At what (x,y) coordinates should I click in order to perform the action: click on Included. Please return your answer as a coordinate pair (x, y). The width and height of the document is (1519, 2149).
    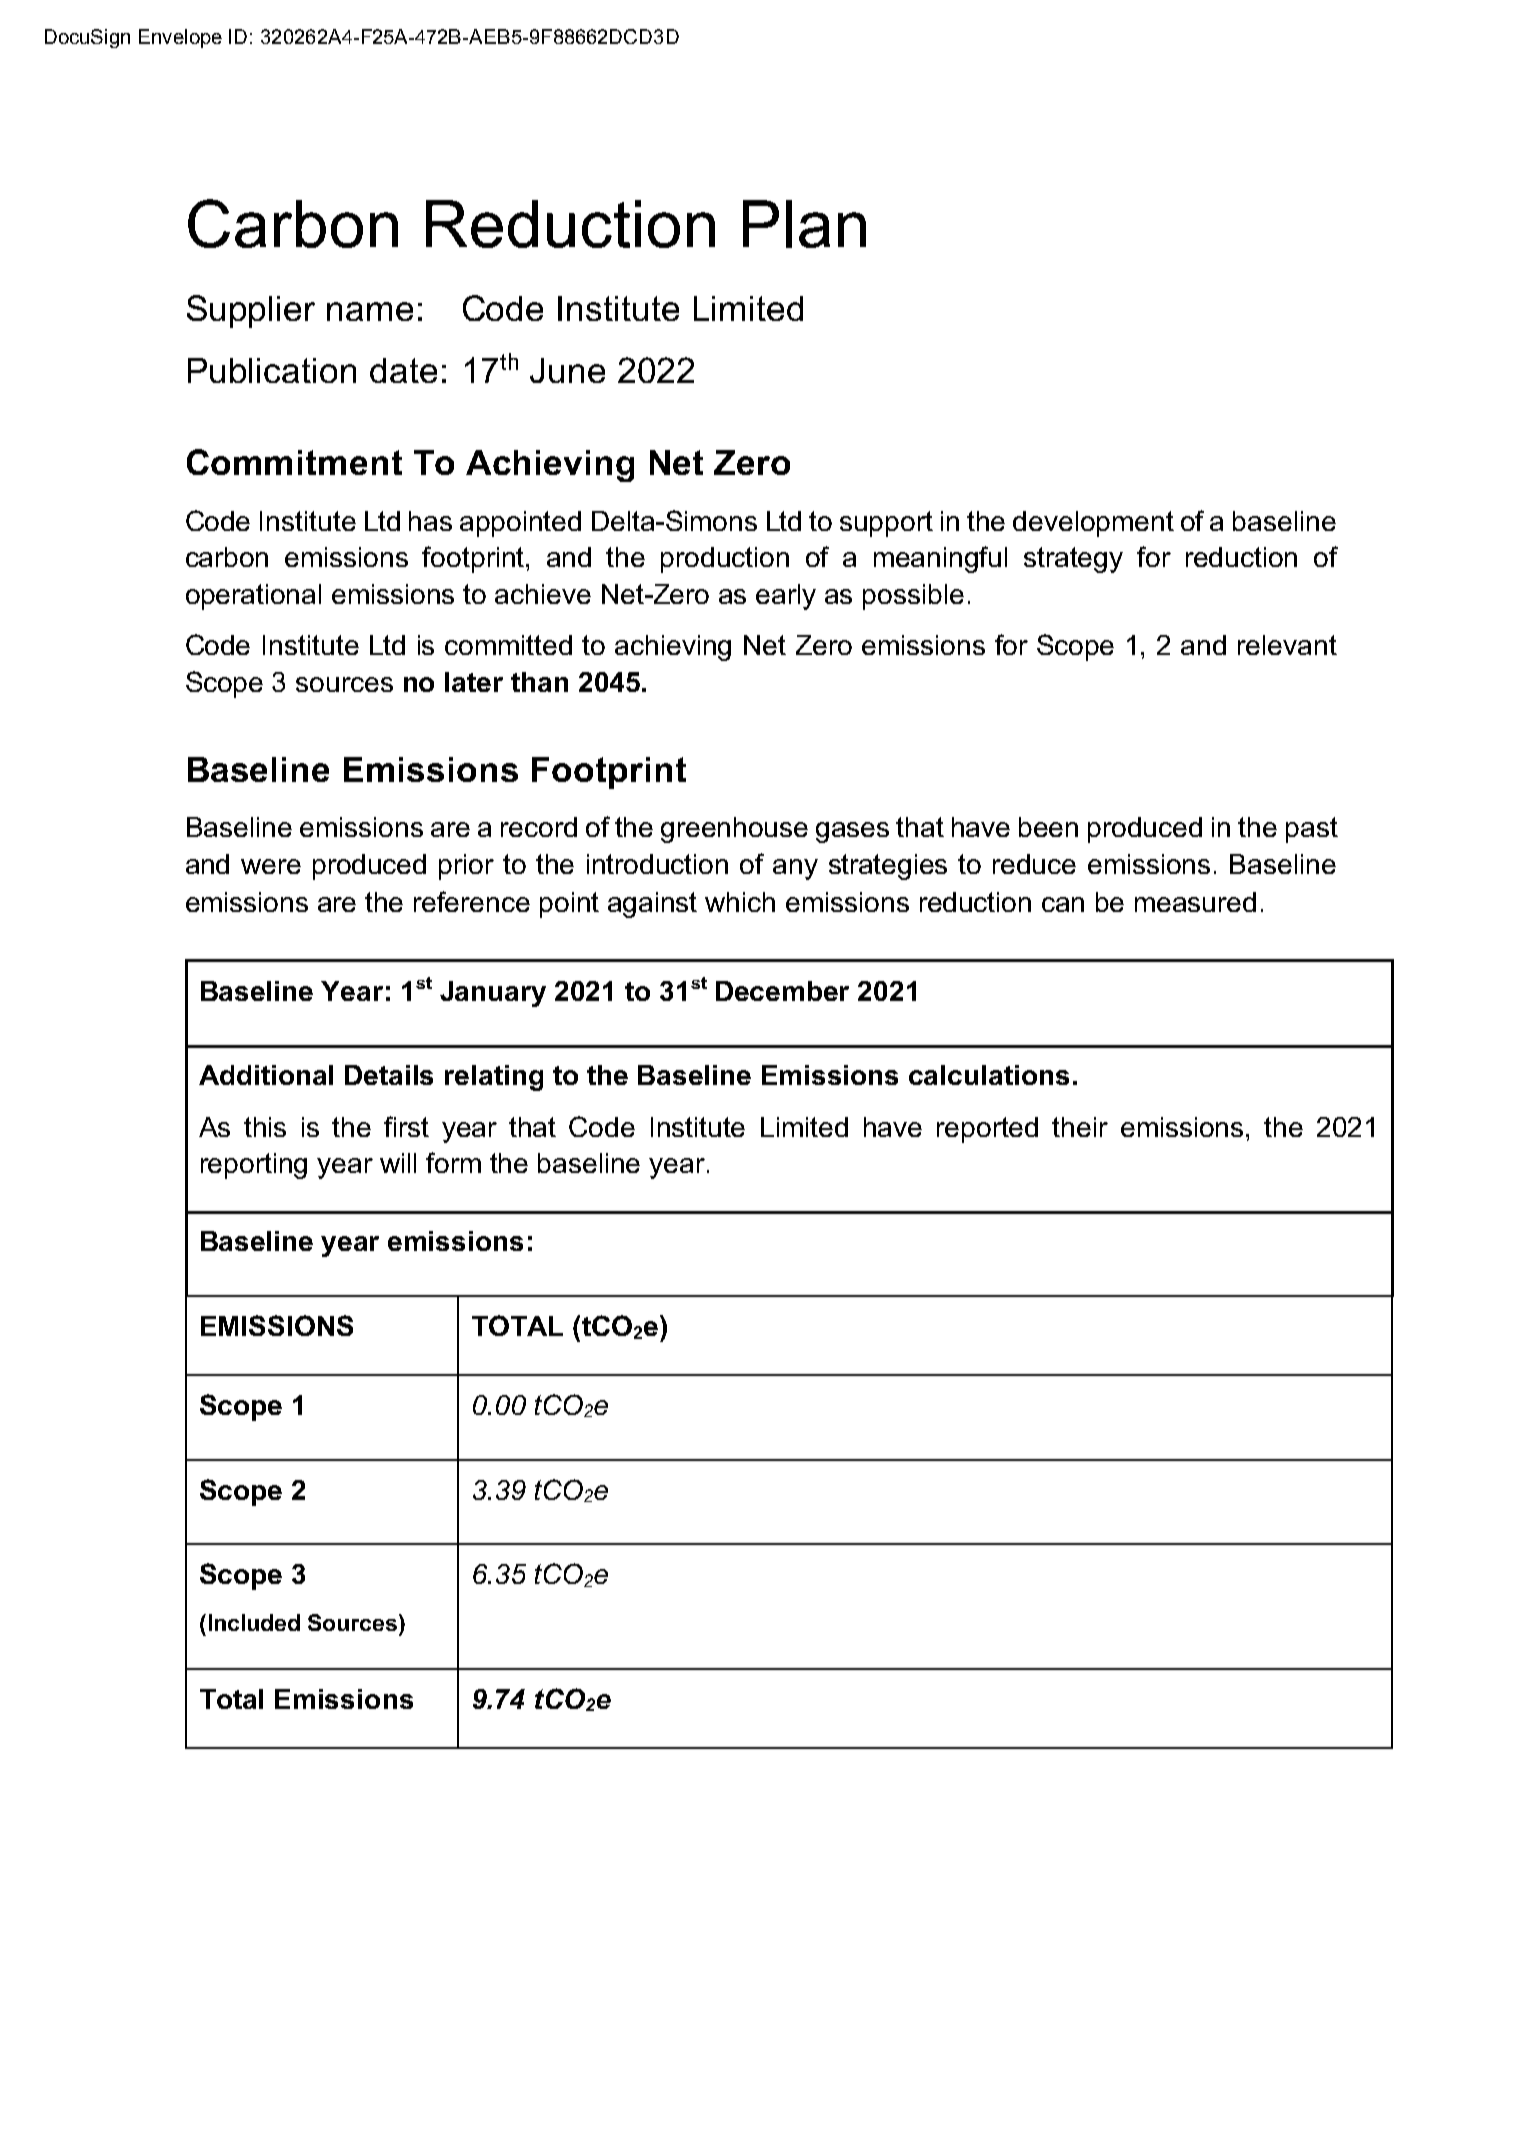
    Looking at the image, I should click on (254, 1622).
